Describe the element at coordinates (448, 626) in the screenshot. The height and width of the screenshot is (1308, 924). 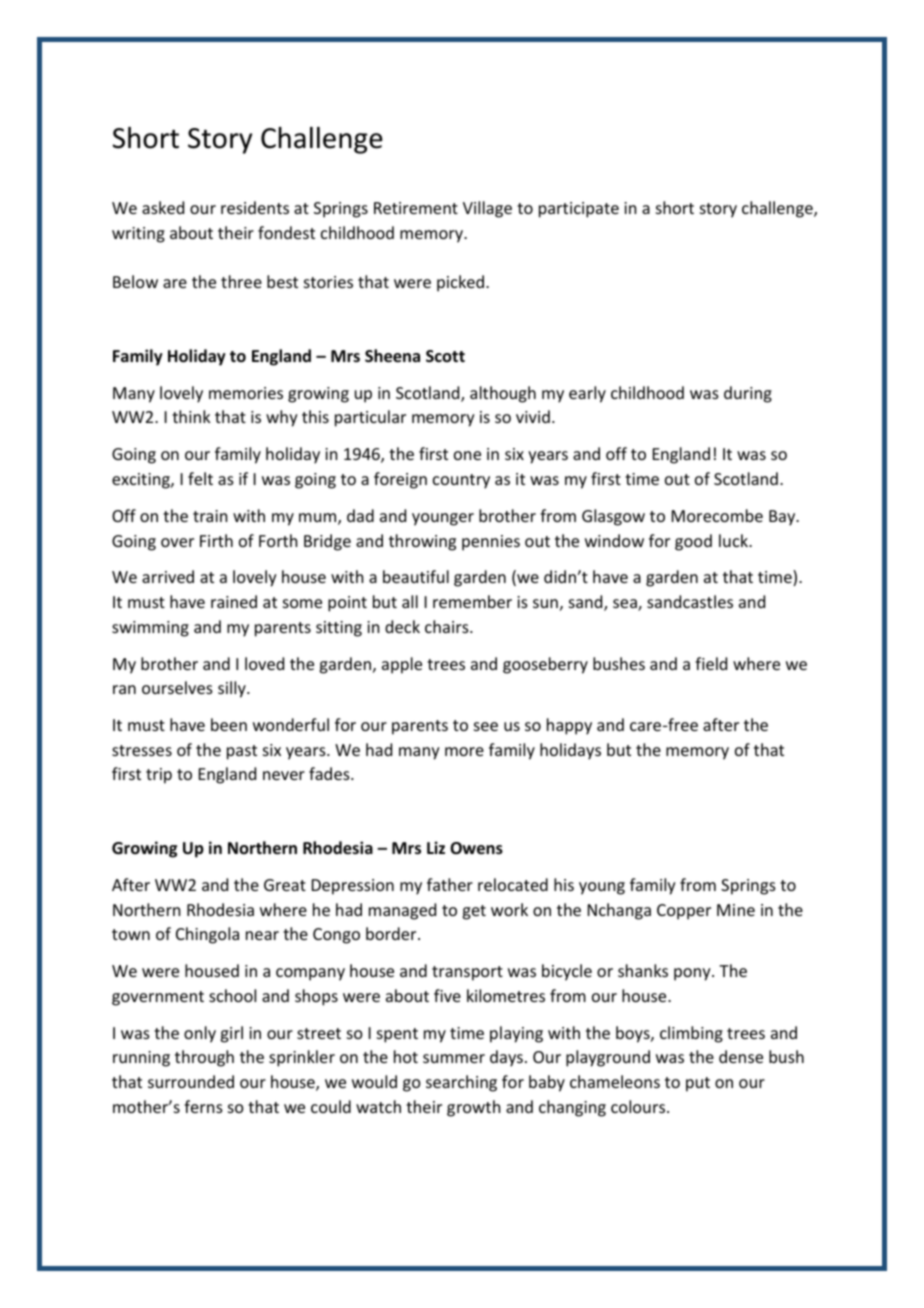
I see `chairs` at that location.
